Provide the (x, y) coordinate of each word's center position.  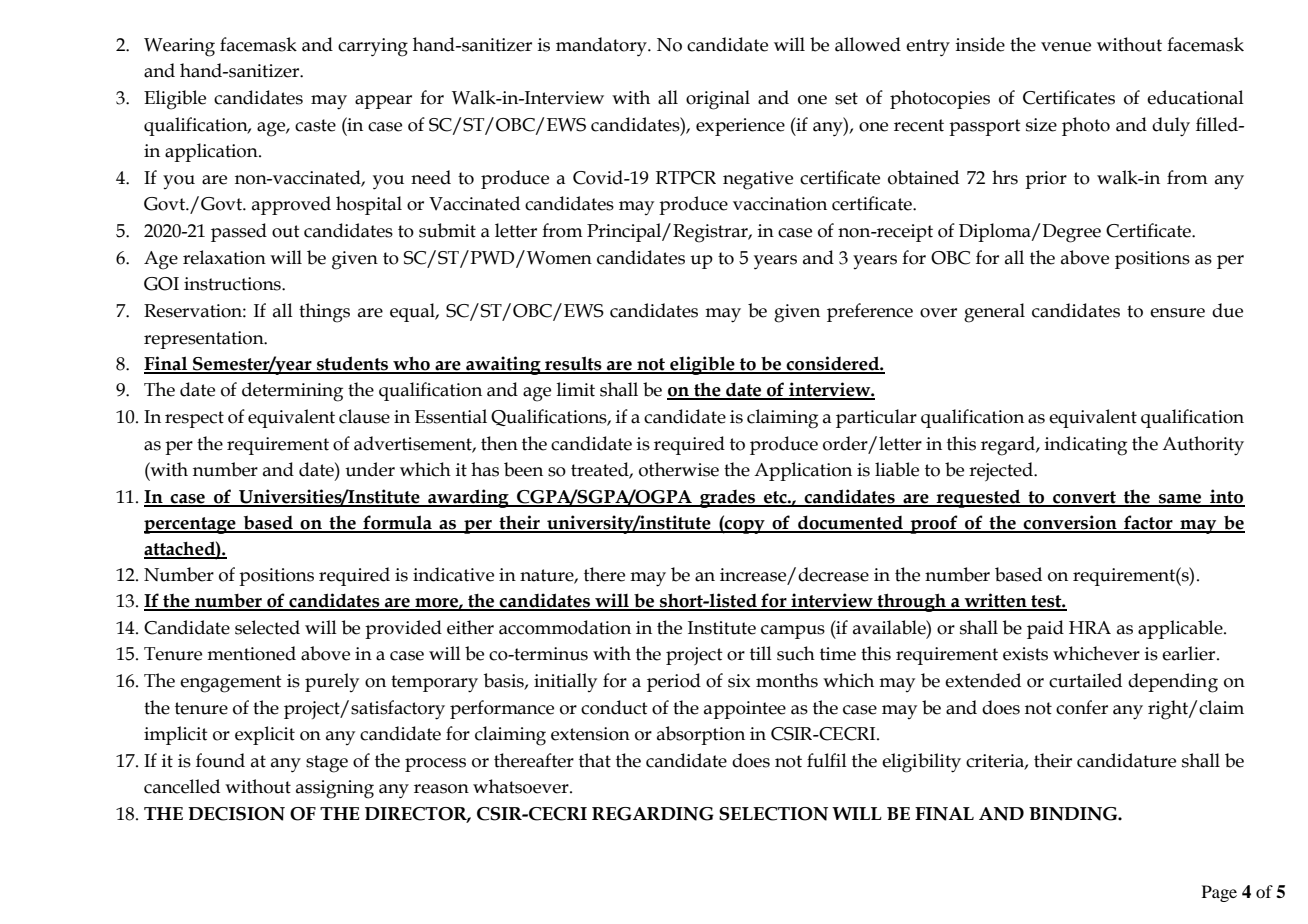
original (718, 100)
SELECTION (773, 814)
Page (1219, 893)
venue (1066, 47)
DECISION (236, 814)
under (370, 469)
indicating (1086, 446)
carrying (373, 47)
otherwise (679, 469)
